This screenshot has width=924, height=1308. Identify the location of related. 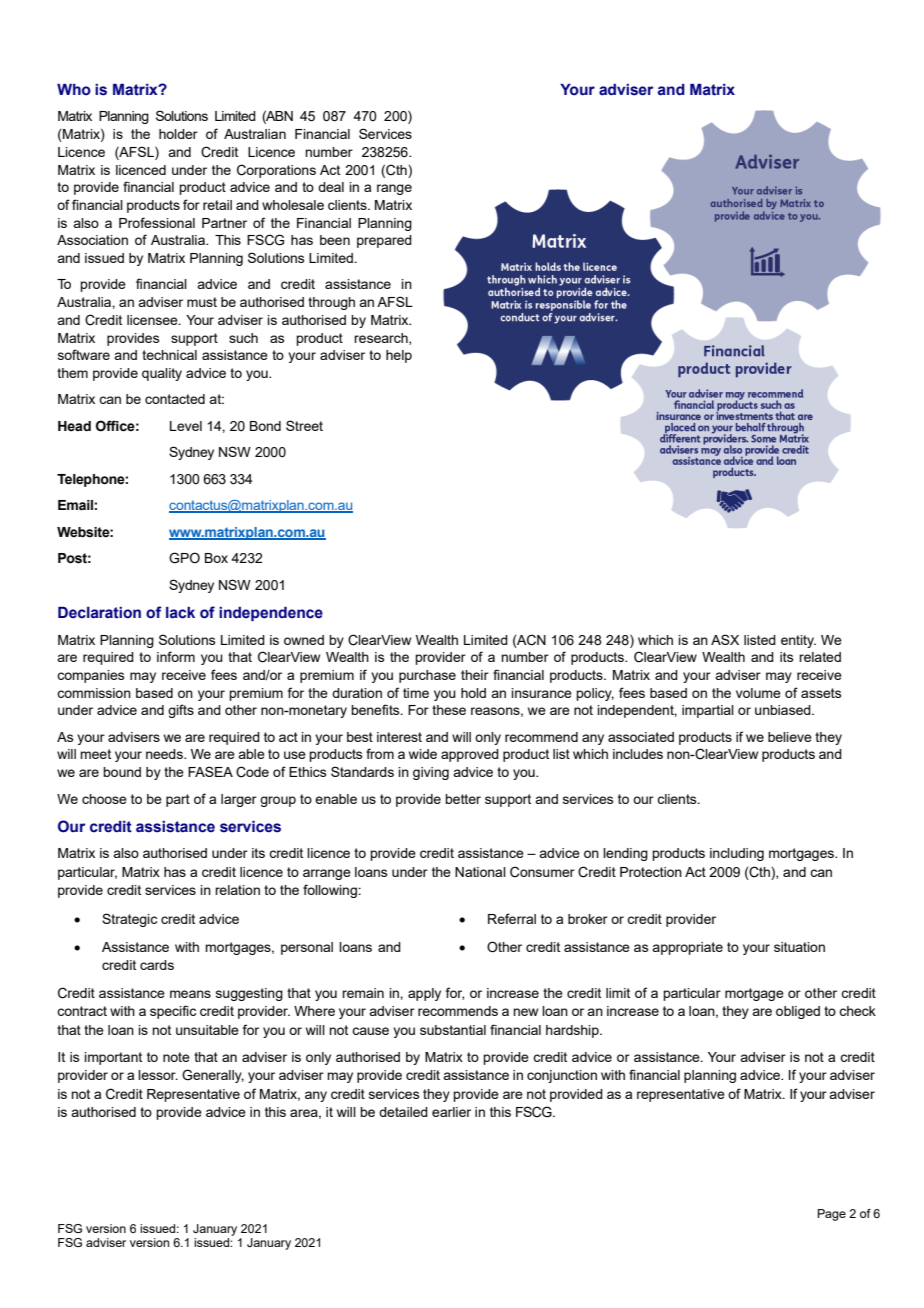
(820, 657).
